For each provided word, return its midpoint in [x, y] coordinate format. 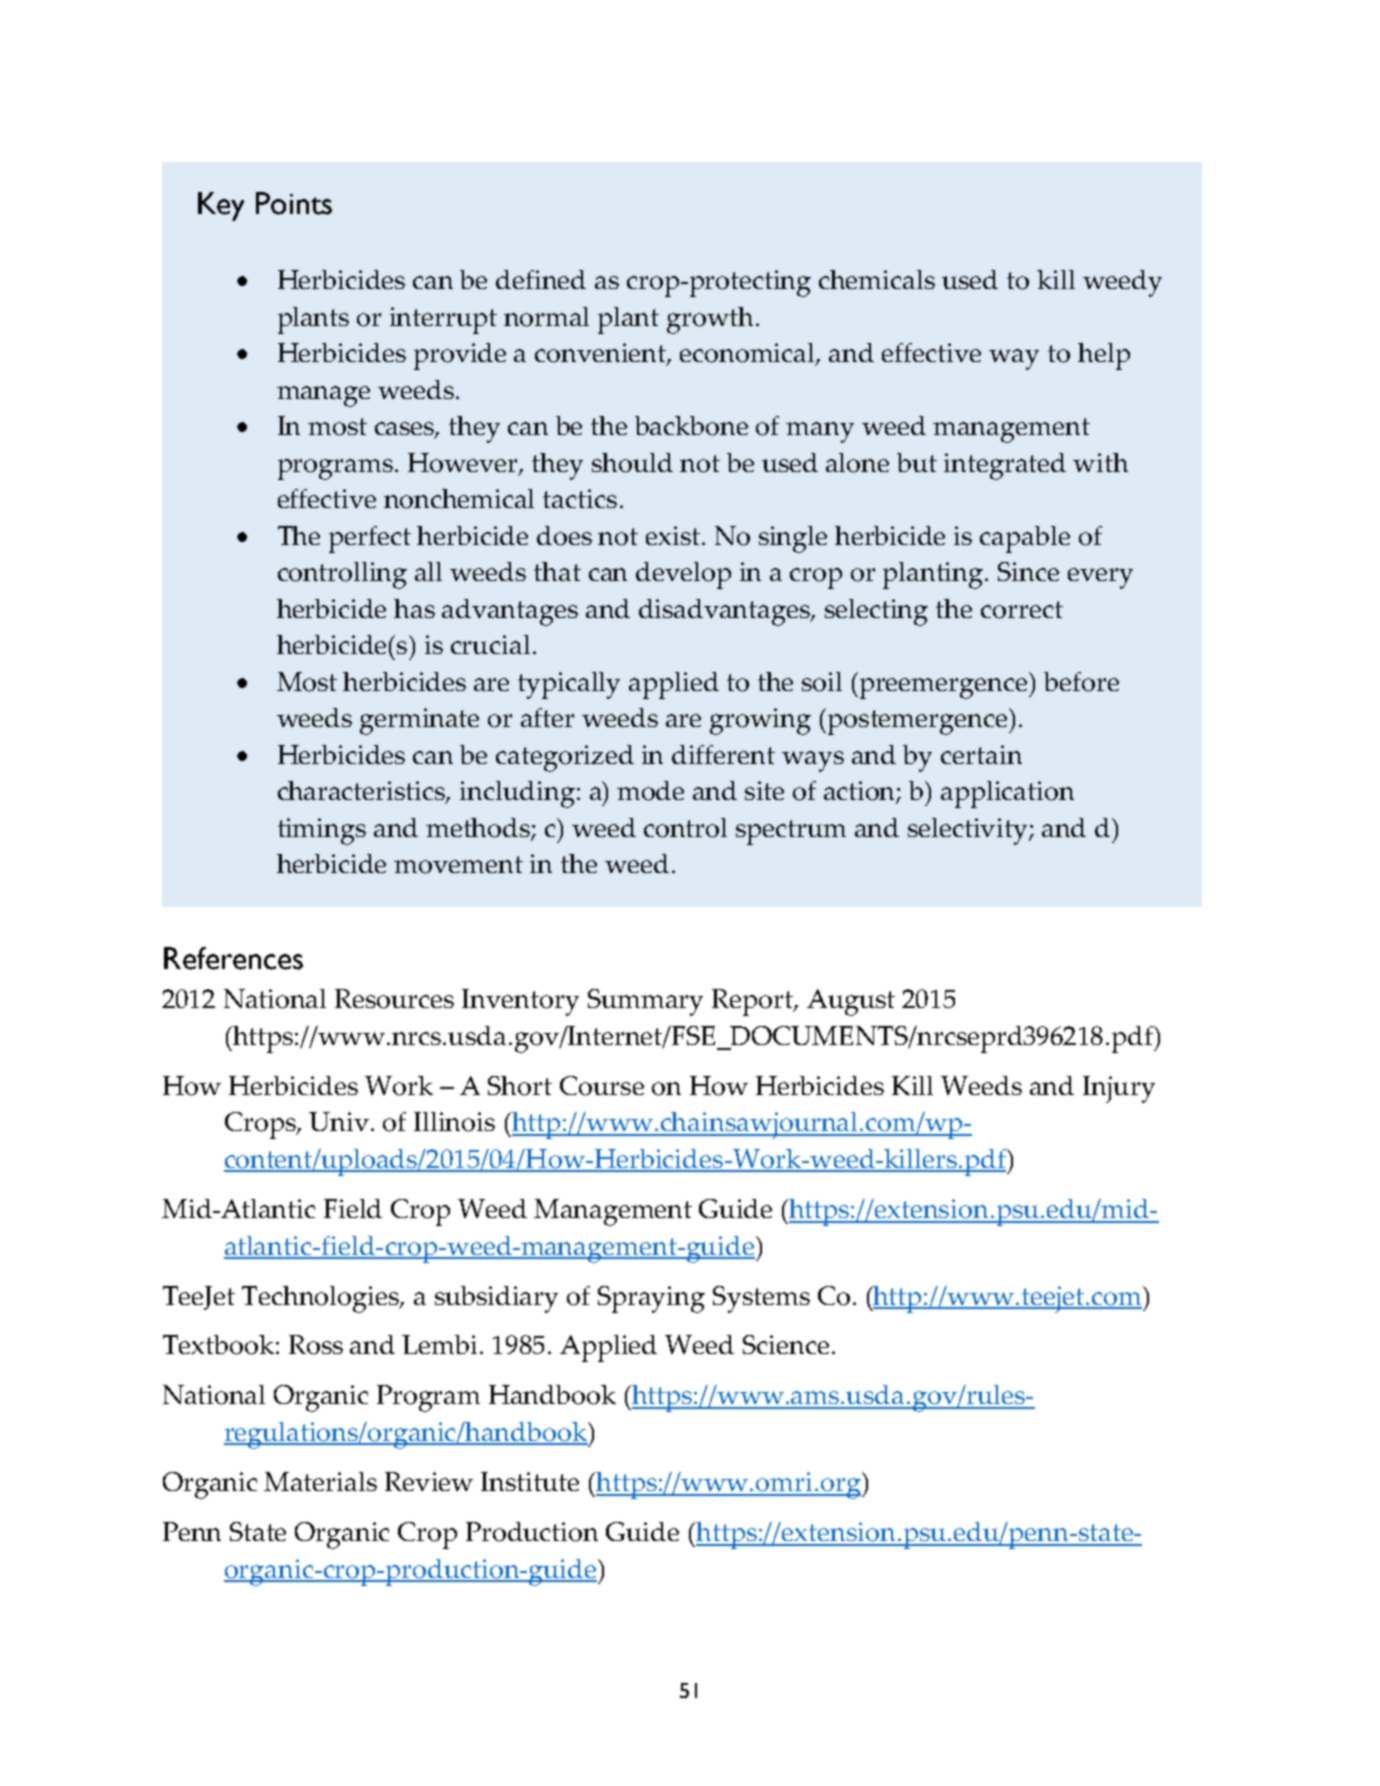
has [414, 608]
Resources [394, 999]
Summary [645, 1002]
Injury [1119, 1089]
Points [294, 203]
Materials [320, 1481]
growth [712, 320]
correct [1022, 610]
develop [683, 575]
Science [786, 1344]
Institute [530, 1481]
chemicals [877, 279]
